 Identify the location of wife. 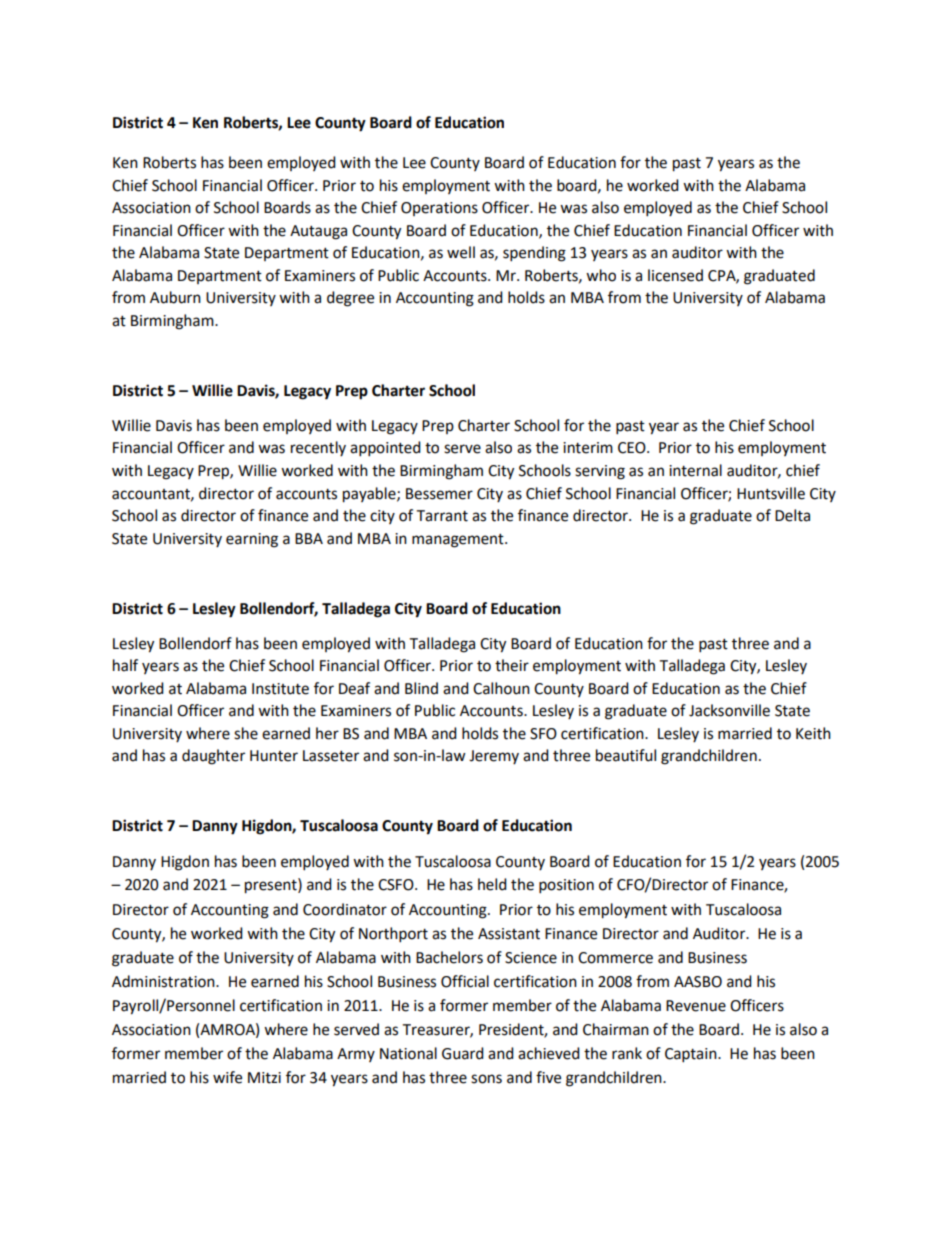
(227, 1077).
